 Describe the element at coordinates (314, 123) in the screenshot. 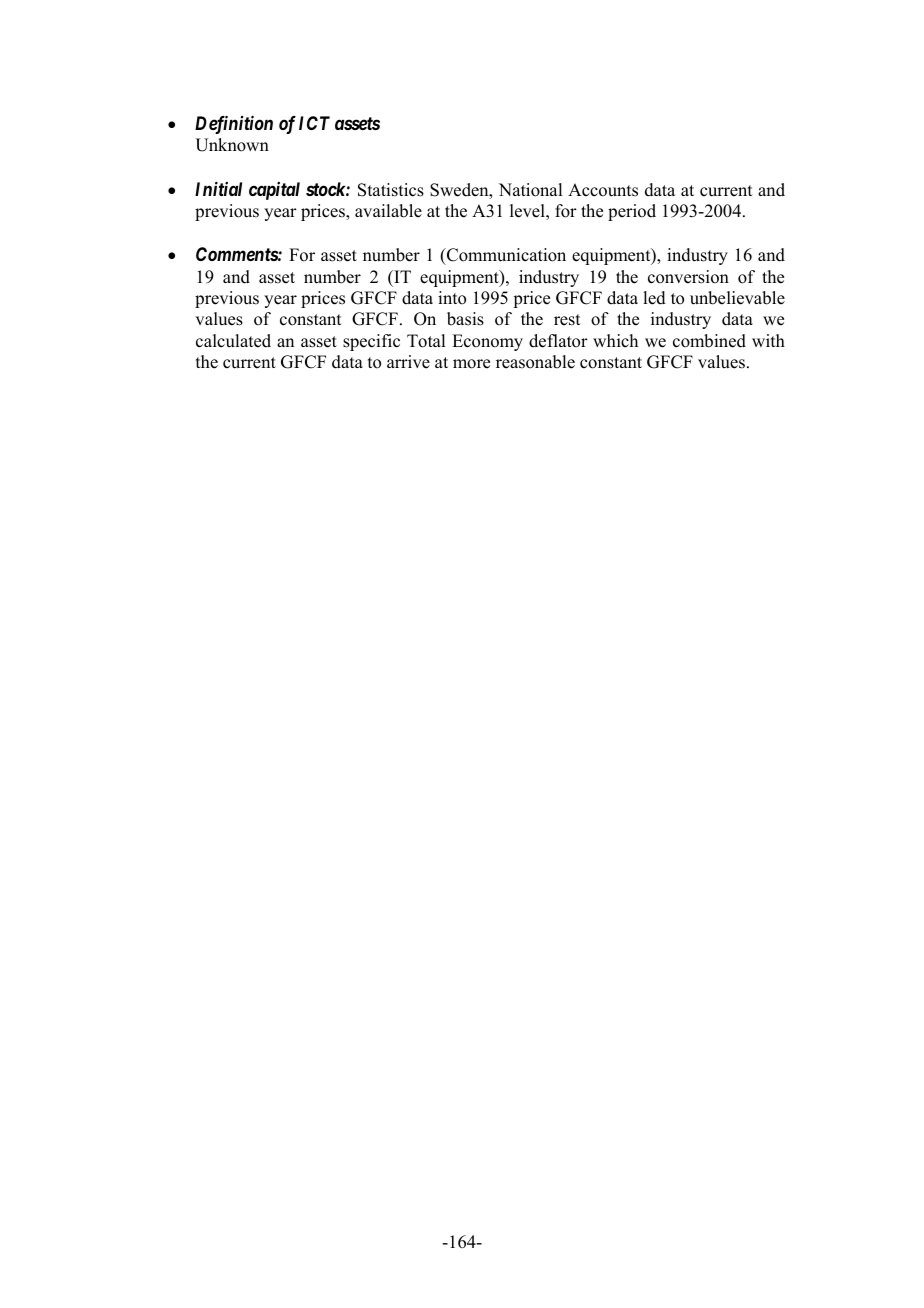

I see `ICT` at that location.
